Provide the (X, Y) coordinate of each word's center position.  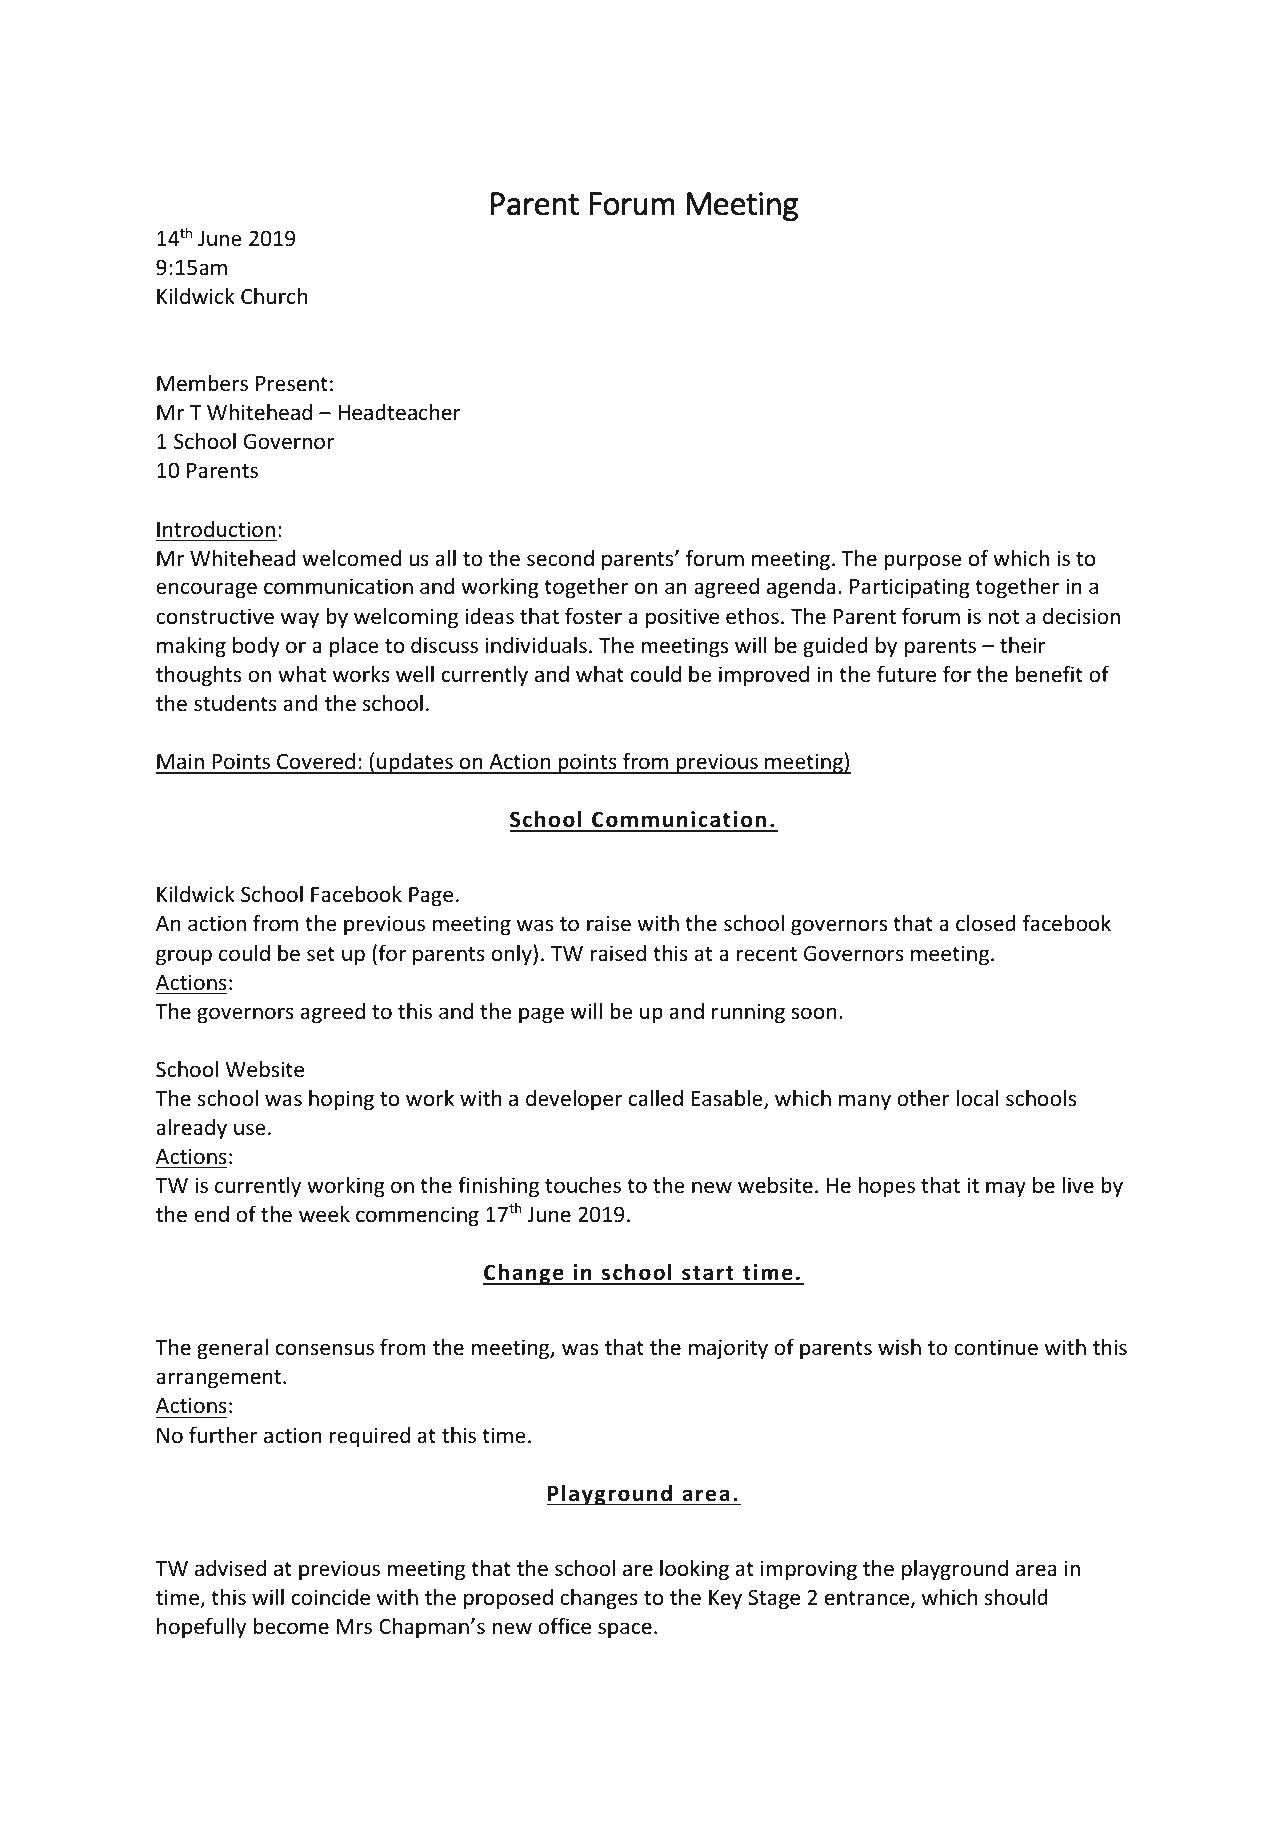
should (1016, 1596)
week (324, 1214)
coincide (331, 1597)
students (235, 703)
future (906, 674)
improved (764, 676)
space (625, 1630)
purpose (923, 562)
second (560, 558)
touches (583, 1185)
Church (274, 296)
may (1006, 1189)
